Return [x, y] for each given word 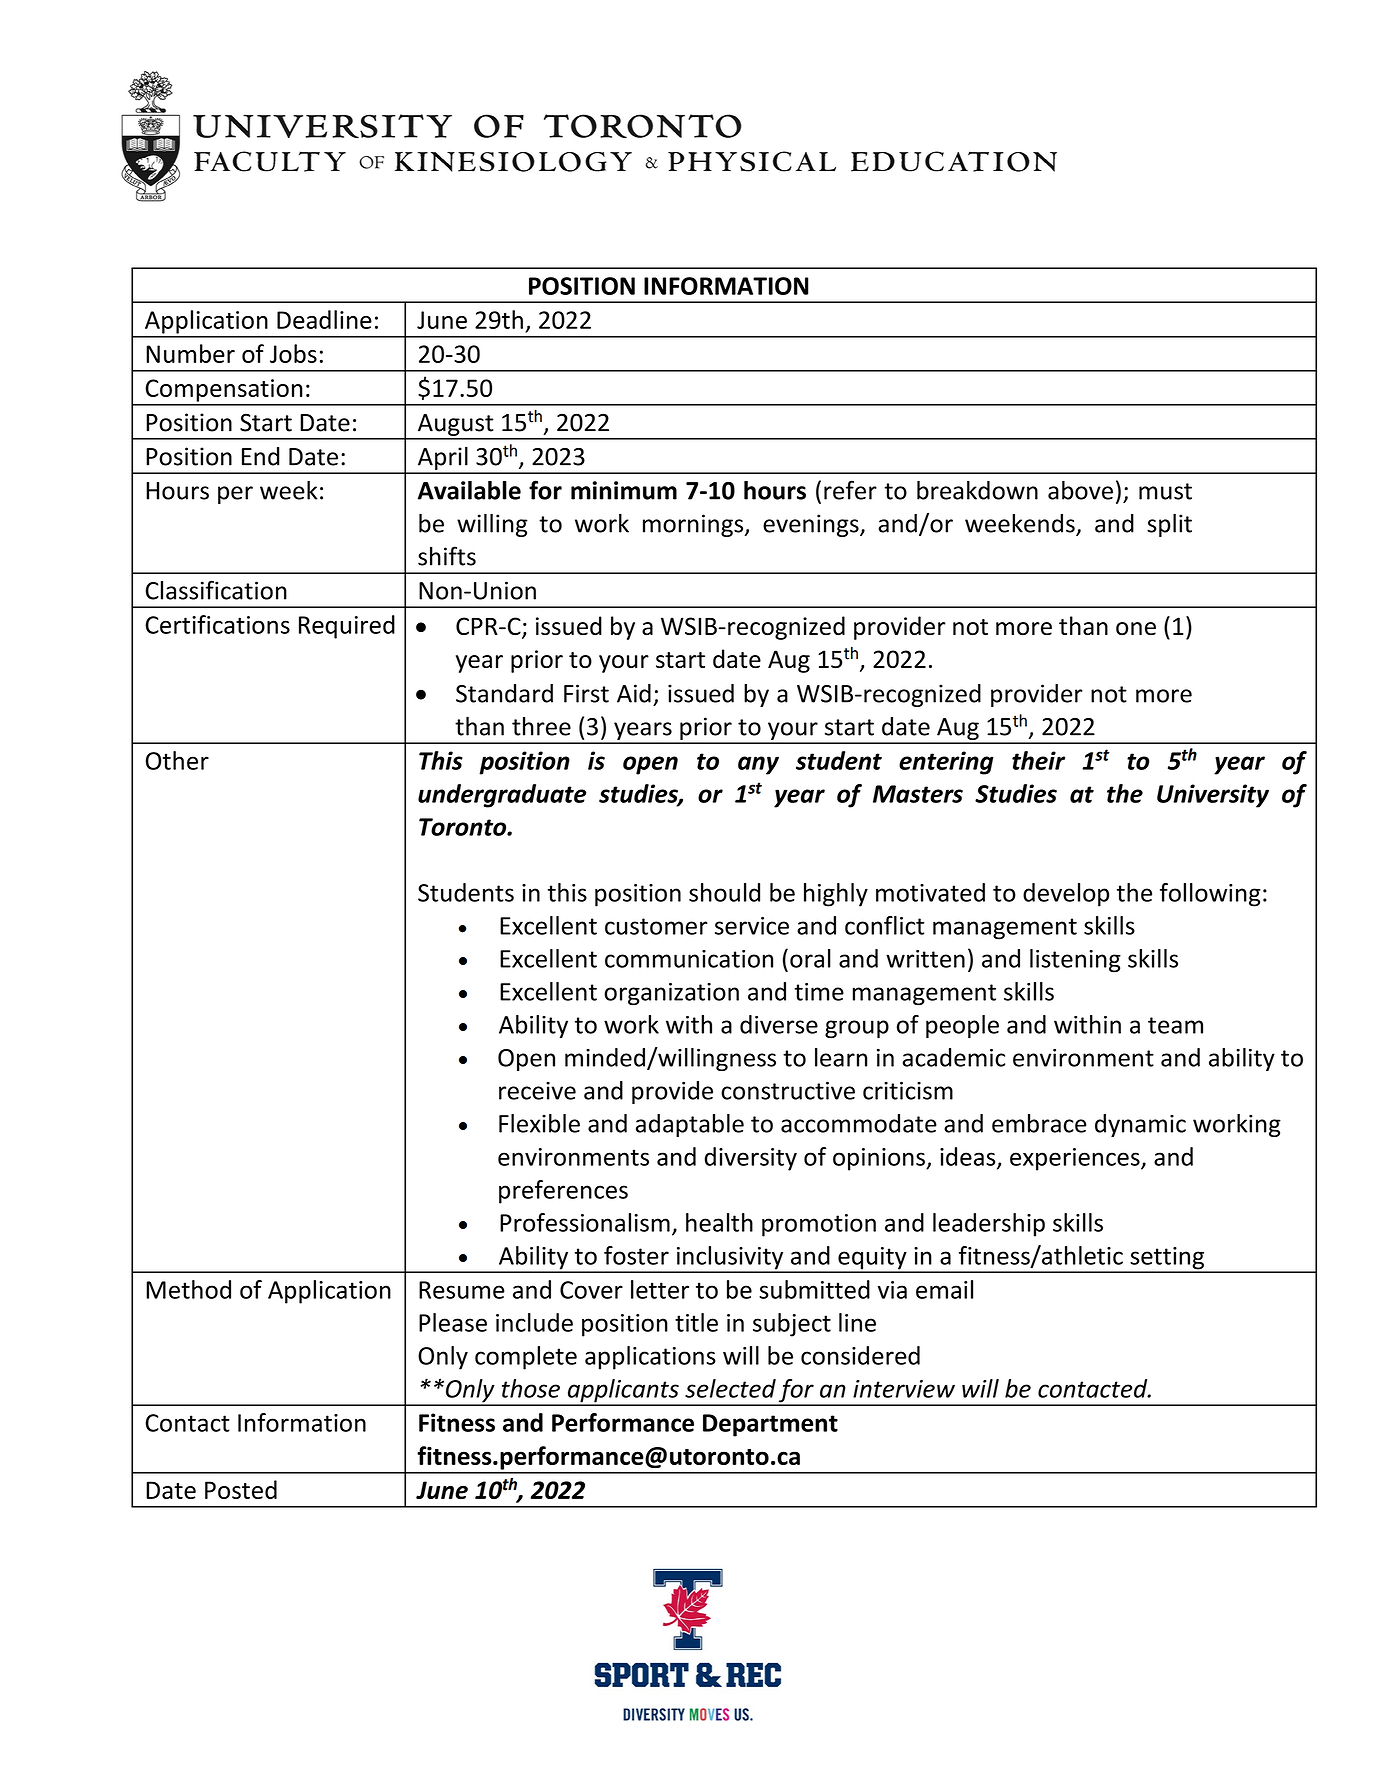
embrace [1039, 1123]
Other [177, 760]
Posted [241, 1489]
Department [770, 1425]
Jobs [293, 353]
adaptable [690, 1125]
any [758, 765]
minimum [624, 490]
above [1080, 490]
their [1038, 760]
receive [537, 1091]
